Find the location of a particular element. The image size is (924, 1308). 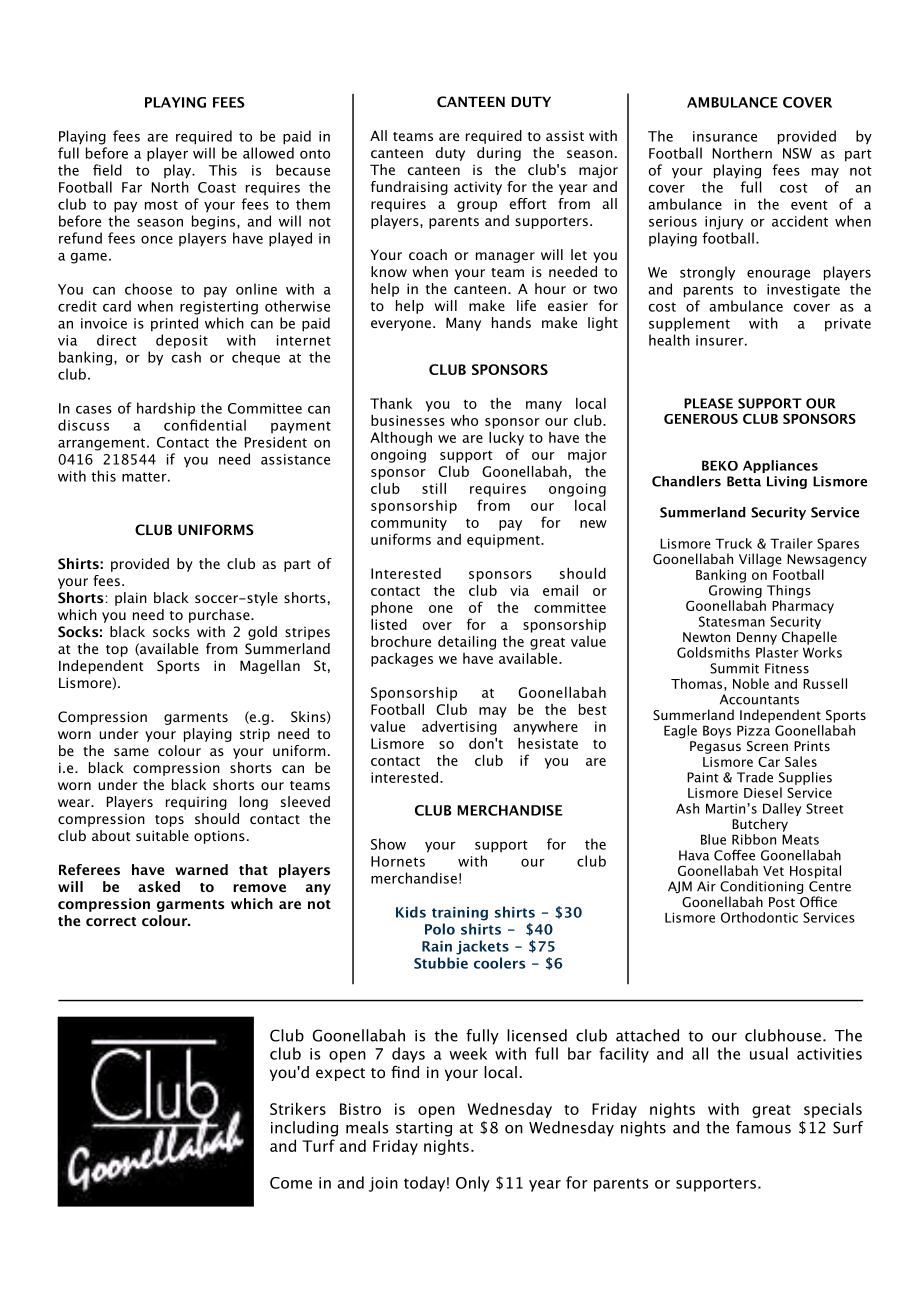

PLEASE is located at coordinates (708, 403).
